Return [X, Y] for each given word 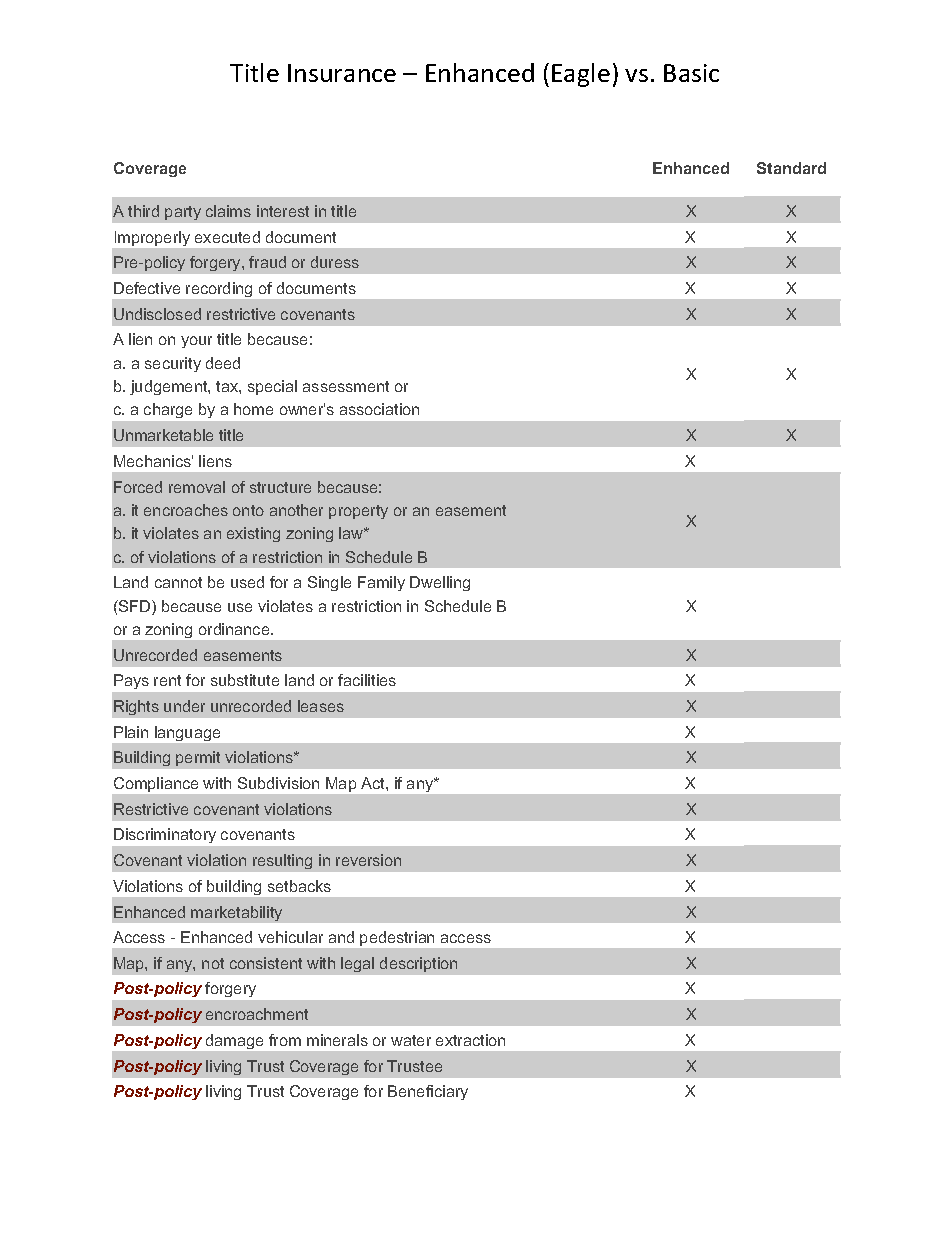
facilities [367, 680]
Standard [791, 168]
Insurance [342, 73]
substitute [245, 680]
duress [335, 262]
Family [381, 583]
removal [197, 487]
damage [234, 1041]
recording [219, 289]
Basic [691, 73]
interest [283, 211]
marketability [236, 913]
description [418, 964]
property [358, 512]
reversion [368, 860]
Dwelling [440, 583]
